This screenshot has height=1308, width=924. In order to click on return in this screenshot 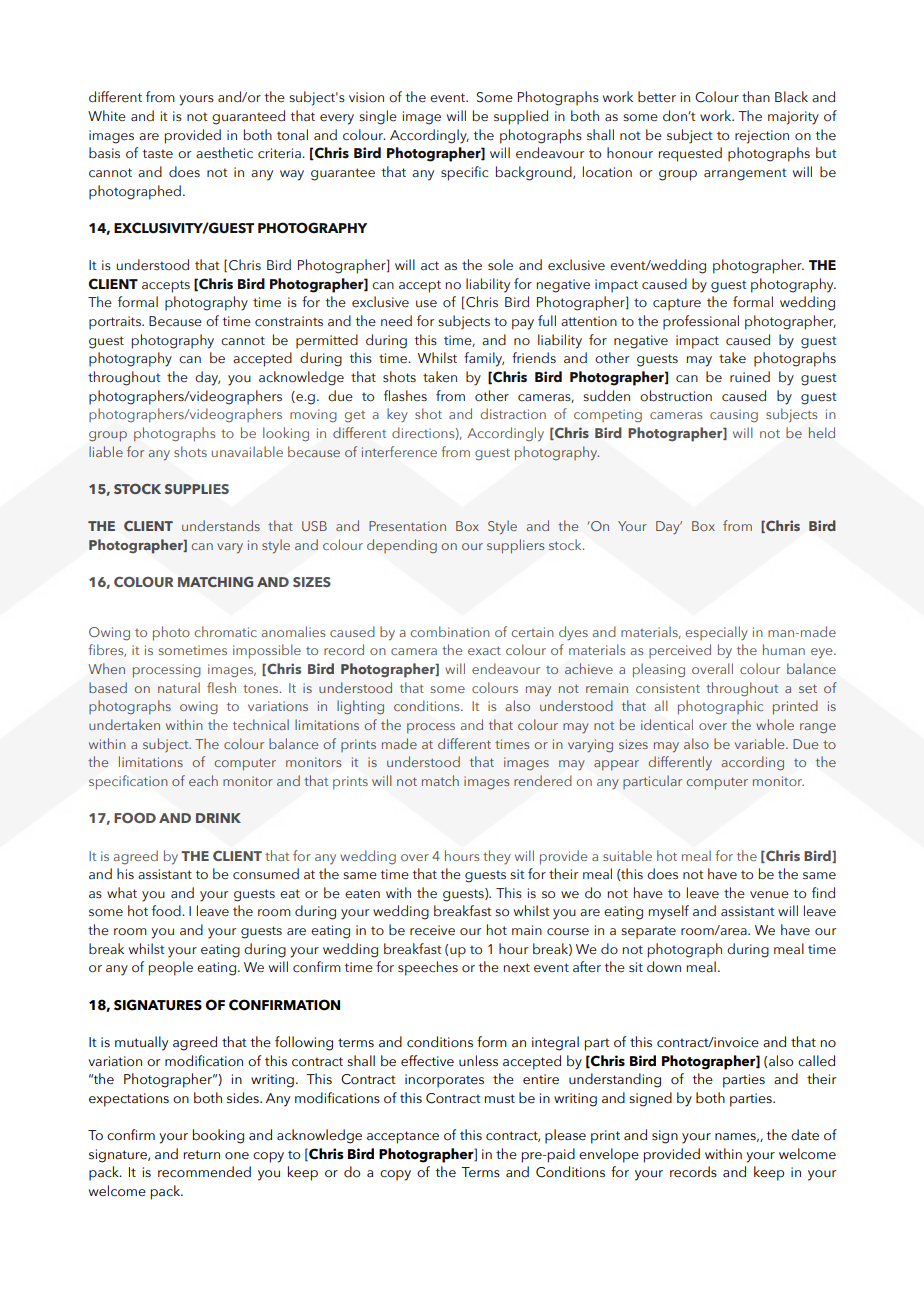, I will do `click(201, 1155)`.
